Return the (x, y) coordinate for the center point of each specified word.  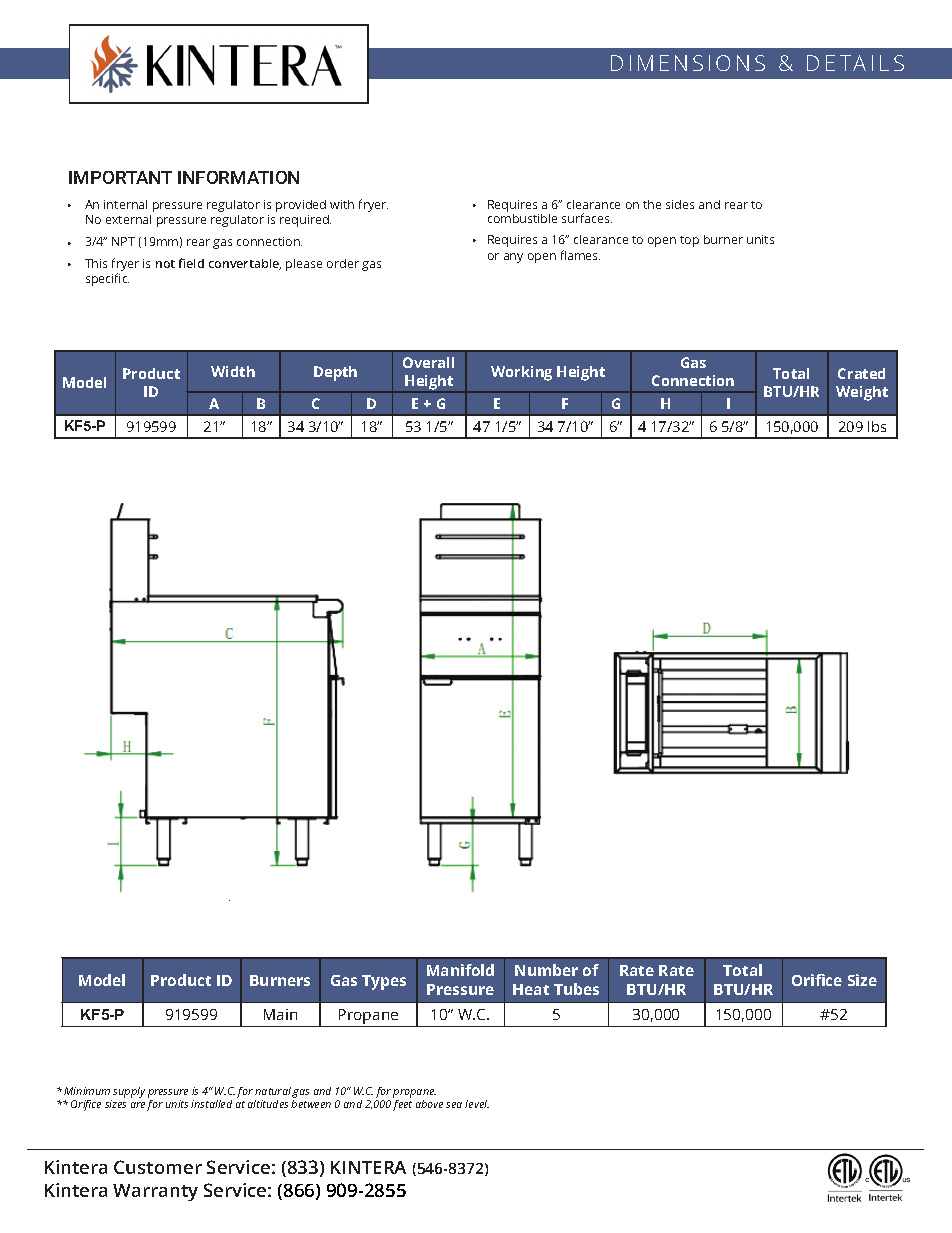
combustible (522, 217)
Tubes (576, 989)
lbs (877, 426)
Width (233, 371)
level (477, 1104)
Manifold (460, 970)
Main (280, 1014)
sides (680, 204)
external (128, 219)
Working (521, 373)
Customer (158, 1167)
